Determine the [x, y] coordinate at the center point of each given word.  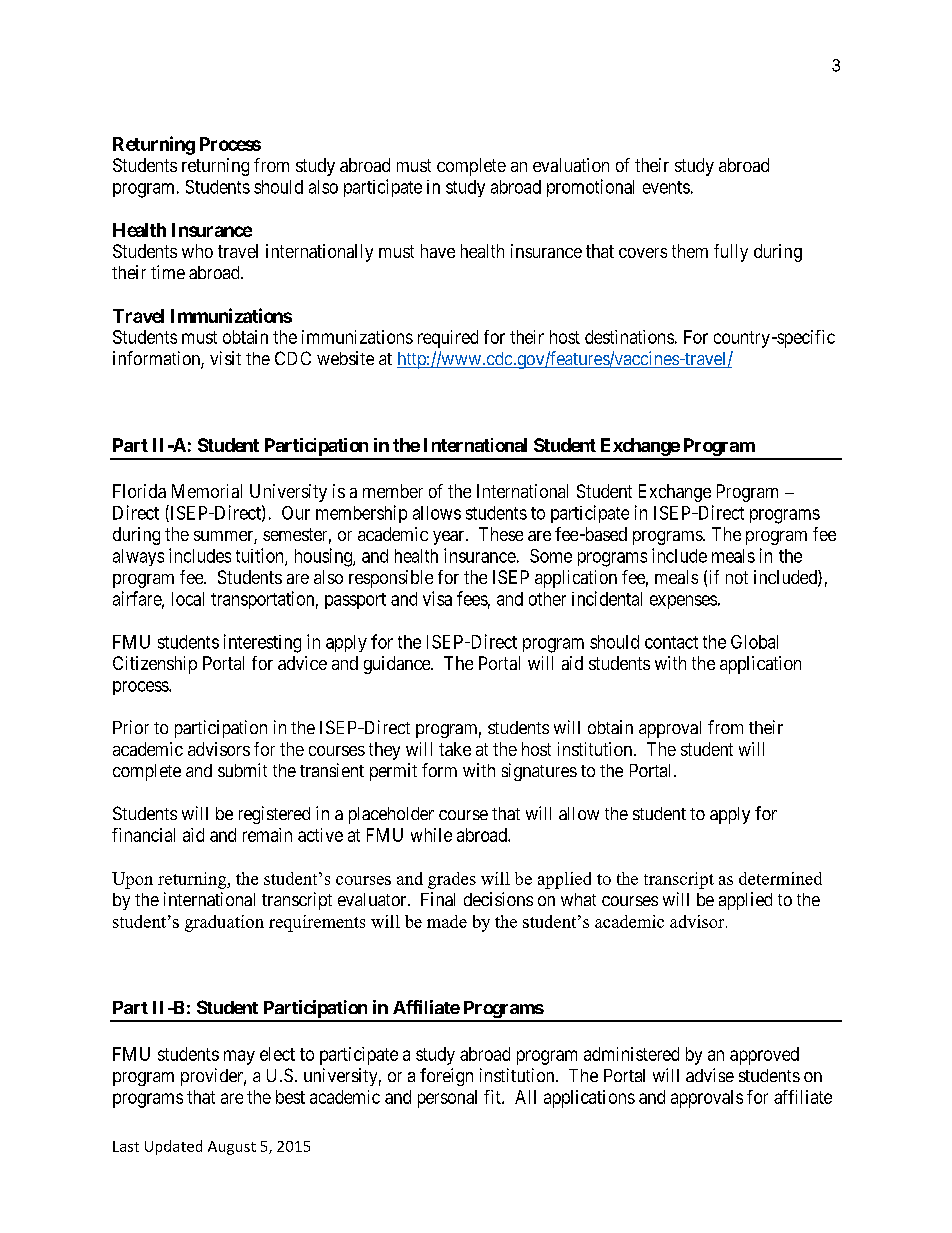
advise [710, 1075]
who [197, 251]
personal [447, 1099]
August [232, 1148]
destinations [629, 337]
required [448, 339]
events [666, 187]
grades [452, 880]
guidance [398, 665]
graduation [224, 923]
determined [780, 878]
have [438, 251]
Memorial [207, 491]
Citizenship [155, 665]
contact [671, 642]
